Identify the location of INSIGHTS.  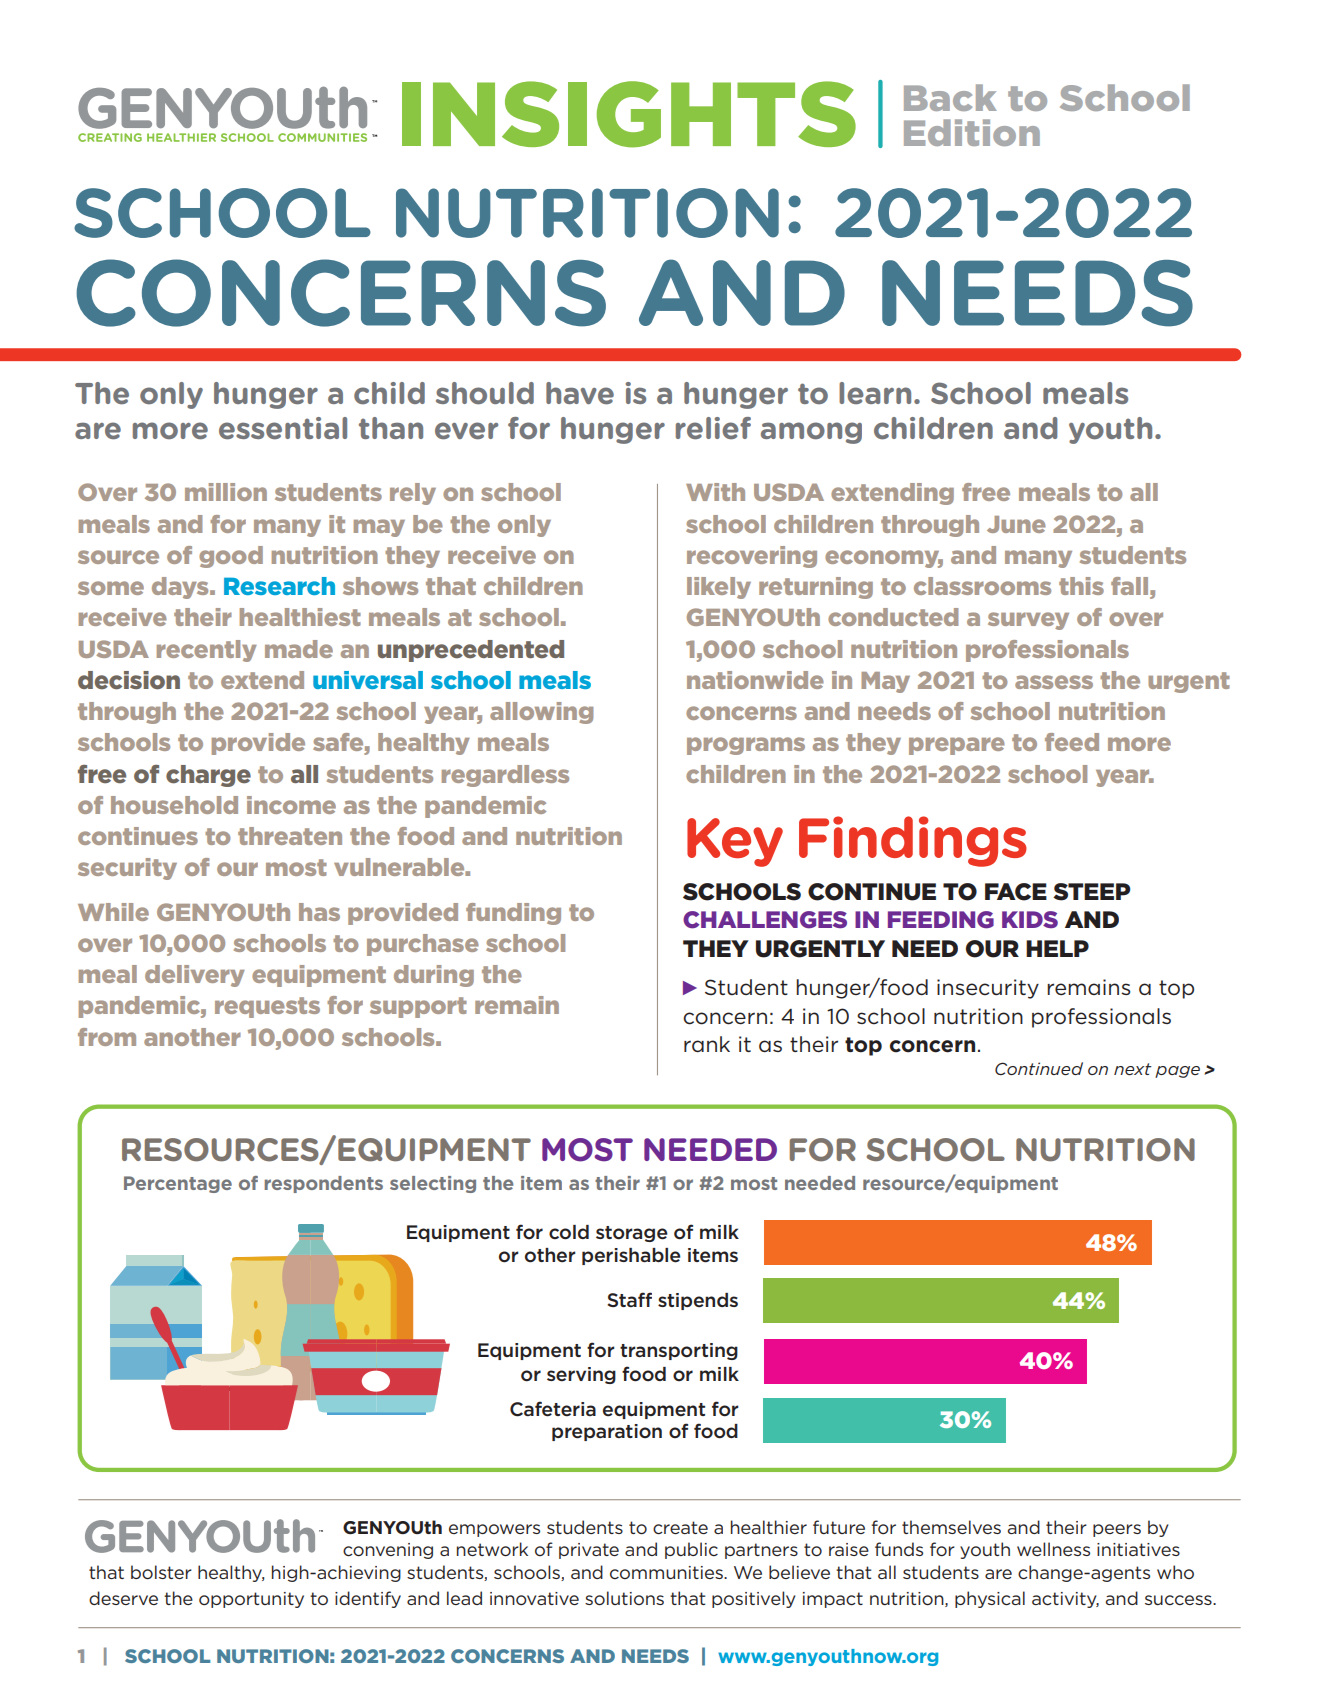
(629, 114).
